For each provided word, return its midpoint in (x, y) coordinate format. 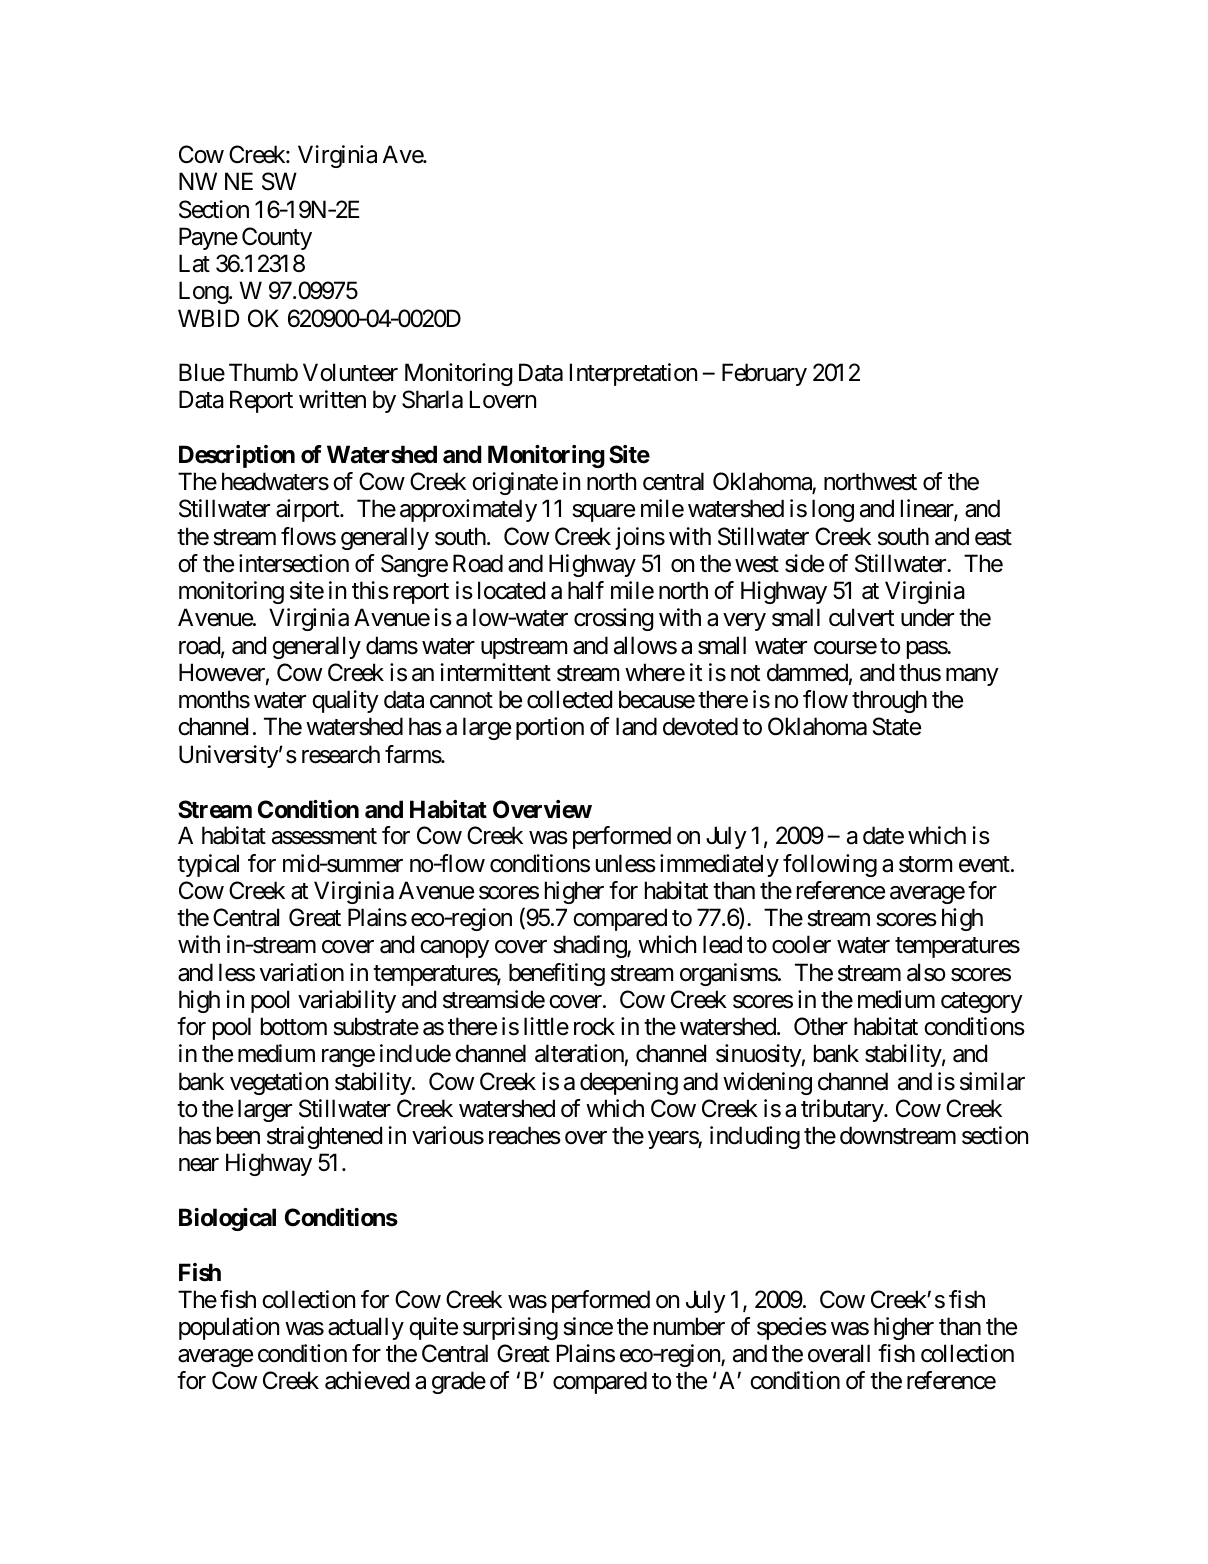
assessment (324, 837)
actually (366, 1328)
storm (925, 864)
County (277, 238)
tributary (843, 1110)
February (764, 374)
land (636, 726)
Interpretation (633, 374)
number (689, 1326)
